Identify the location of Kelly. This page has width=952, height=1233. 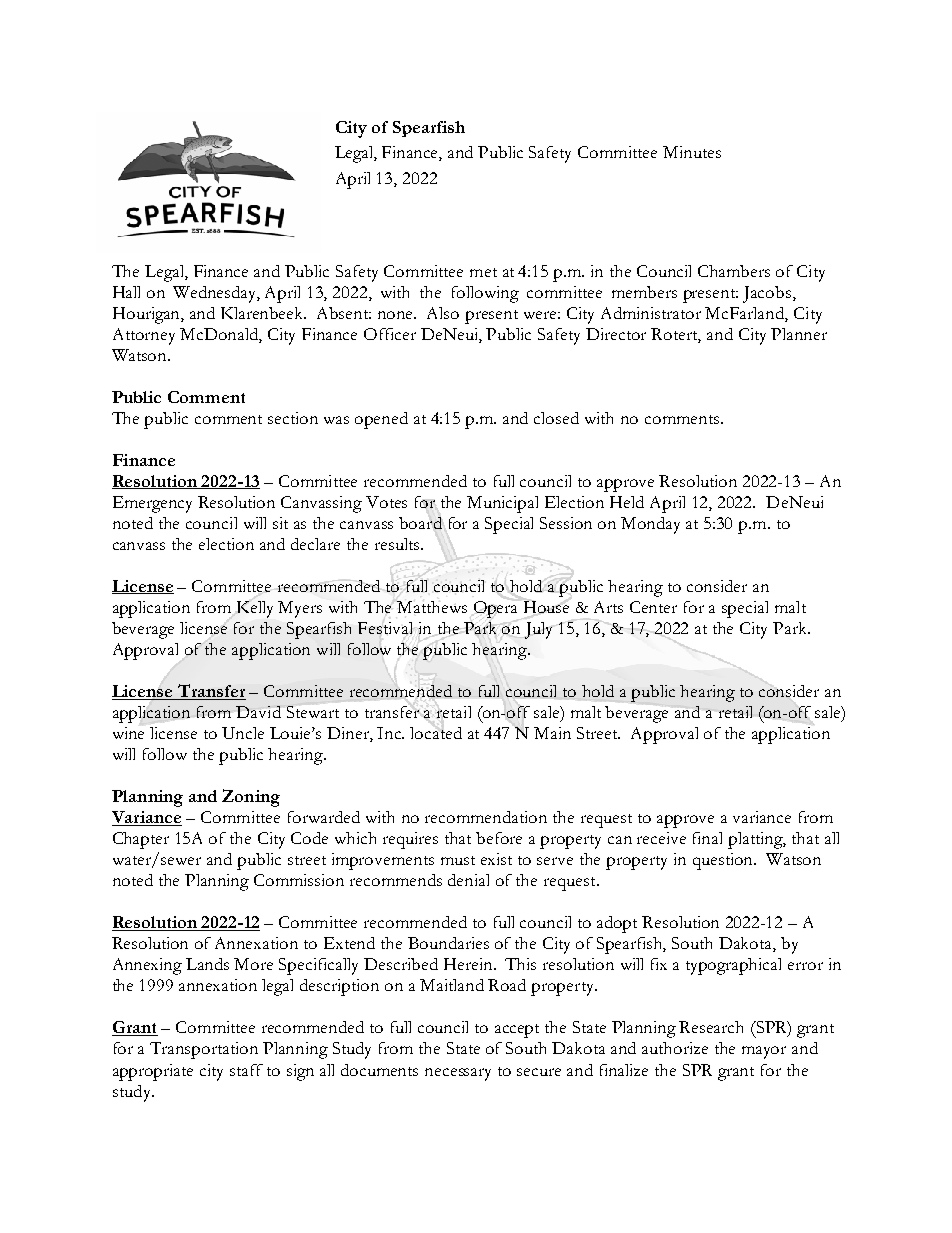
(255, 609).
